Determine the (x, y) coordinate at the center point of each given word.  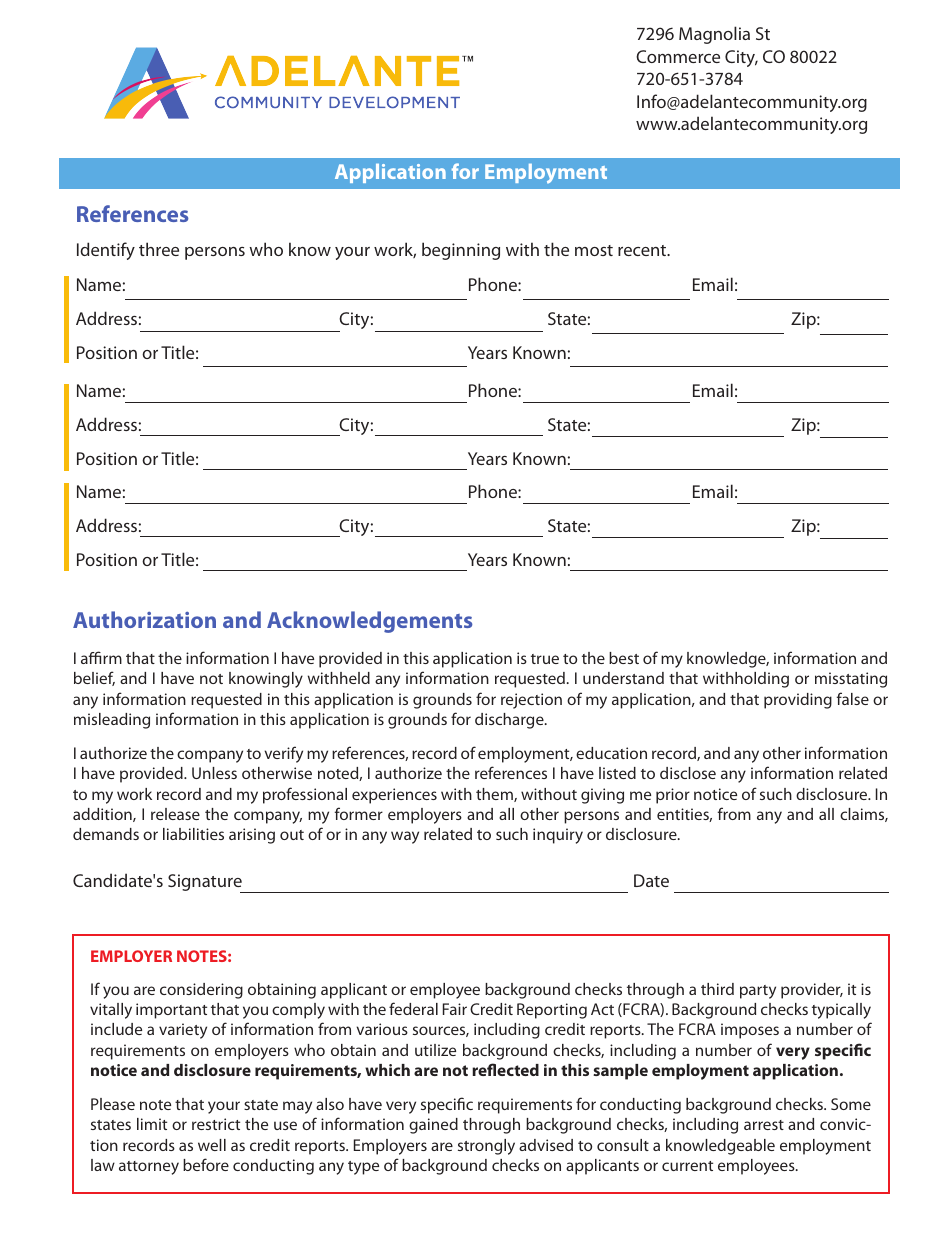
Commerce (678, 56)
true (545, 659)
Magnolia (714, 35)
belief (94, 678)
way (405, 837)
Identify (106, 251)
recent (643, 250)
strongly (486, 1147)
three (159, 249)
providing (798, 701)
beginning (461, 251)
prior (673, 796)
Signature (206, 883)
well (212, 1145)
